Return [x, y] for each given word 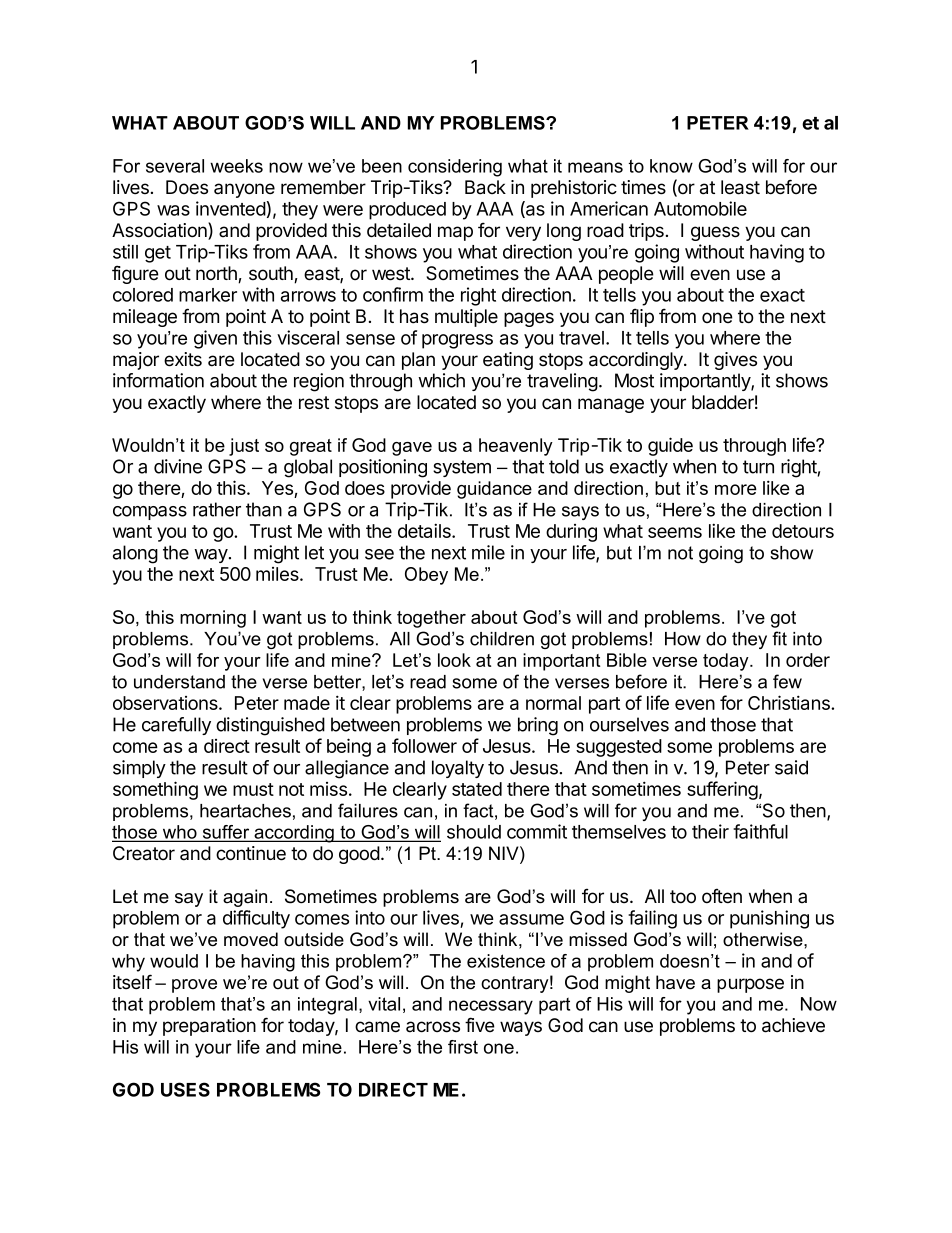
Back [485, 187]
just [244, 447]
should [474, 832]
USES [185, 1089]
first [463, 1047]
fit [779, 638]
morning [213, 619]
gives [735, 361]
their [710, 831]
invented [231, 208]
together [431, 619]
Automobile [700, 208]
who [180, 833]
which [441, 380]
